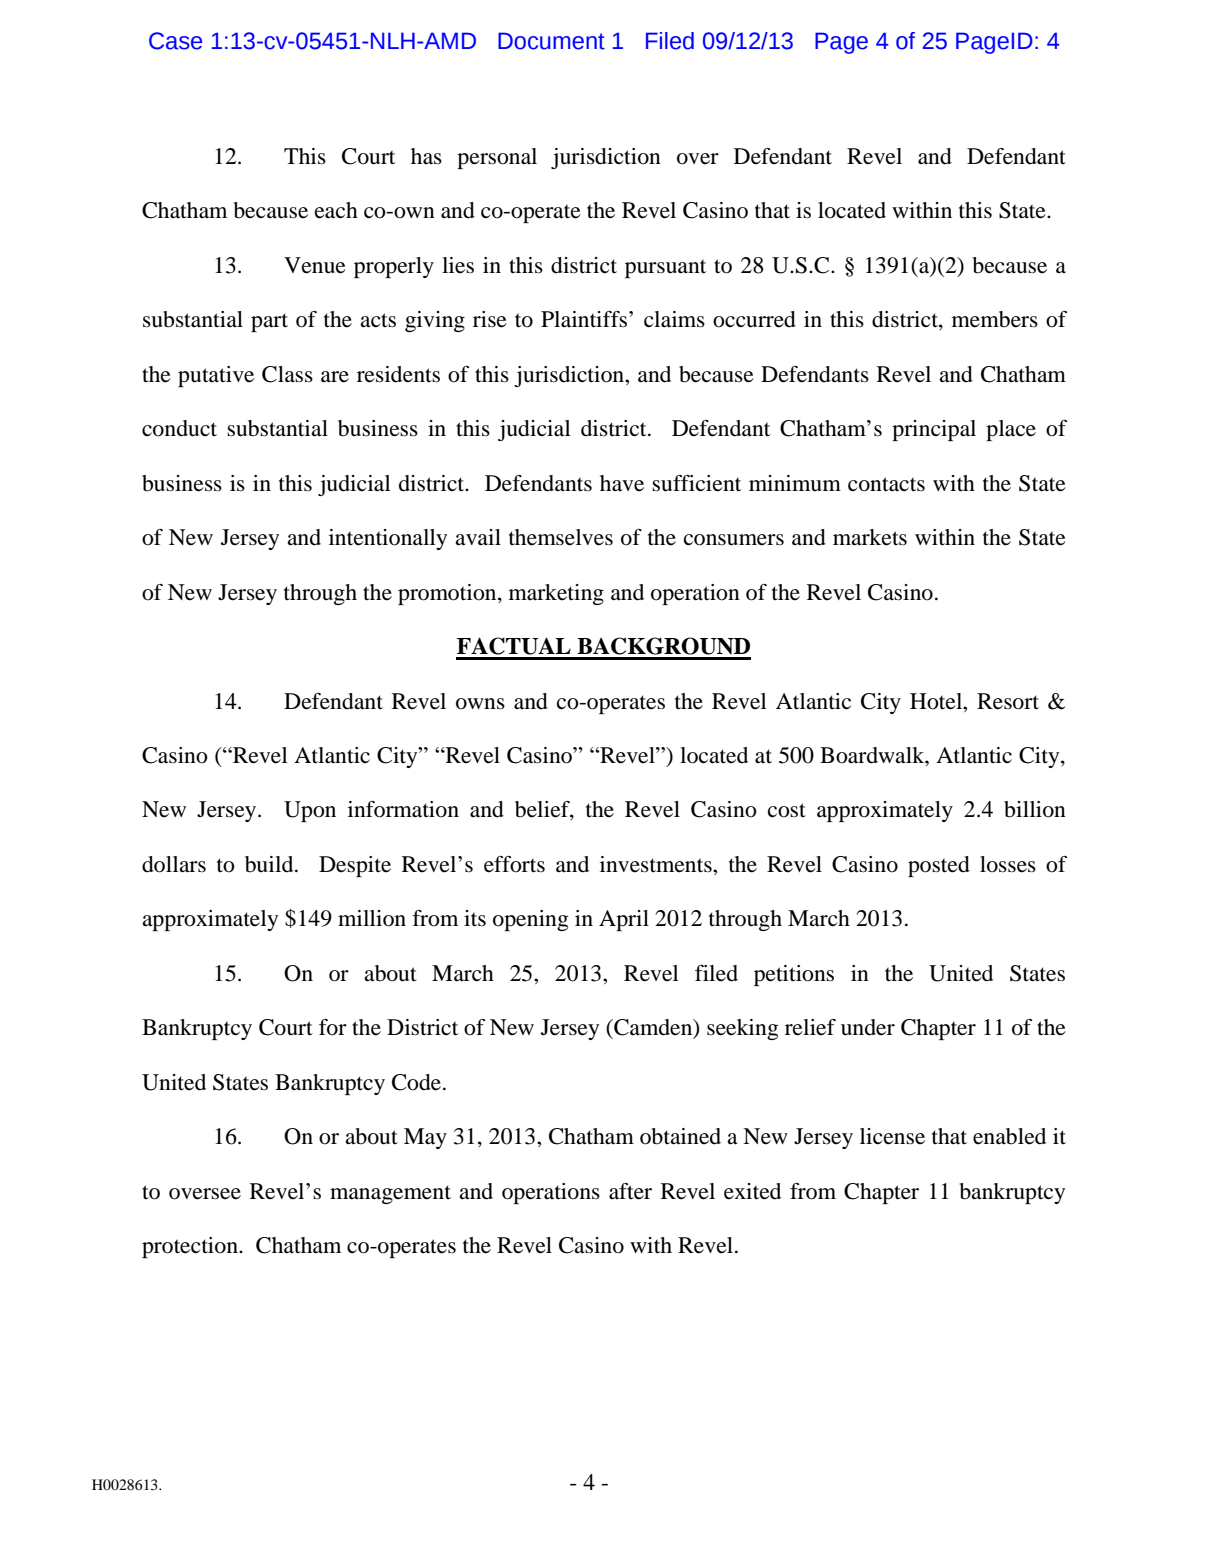 The height and width of the screenshot is (1563, 1208). Describe the element at coordinates (939, 866) in the screenshot. I see `posted` at that location.
